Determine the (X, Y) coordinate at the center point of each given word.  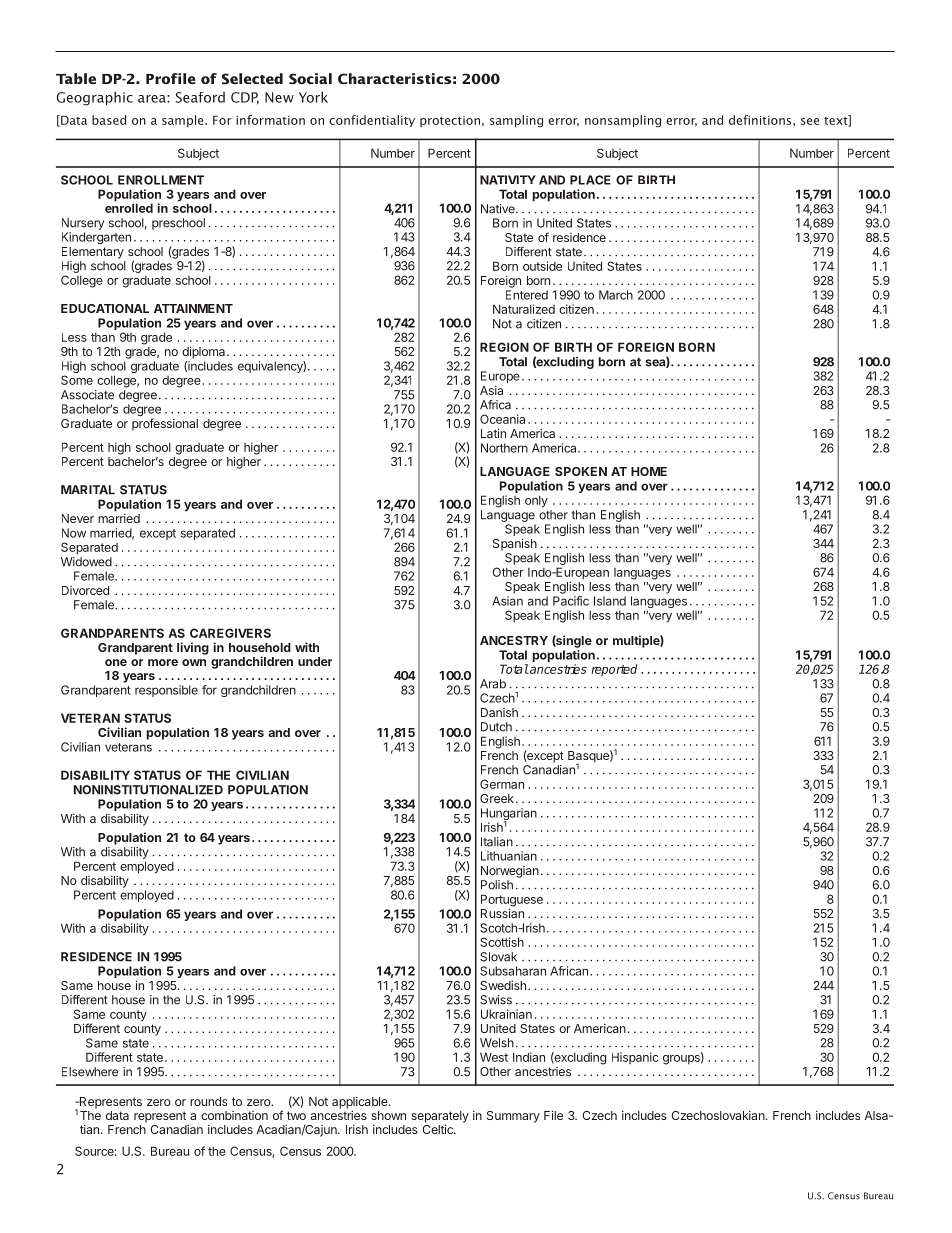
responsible (166, 691)
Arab (493, 684)
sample (184, 121)
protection (450, 121)
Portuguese (512, 901)
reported (614, 670)
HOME (649, 471)
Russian (502, 913)
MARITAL (88, 490)
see (810, 121)
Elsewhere (90, 1072)
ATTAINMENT (193, 308)
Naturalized (524, 309)
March (616, 295)
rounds (208, 1101)
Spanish (515, 544)
